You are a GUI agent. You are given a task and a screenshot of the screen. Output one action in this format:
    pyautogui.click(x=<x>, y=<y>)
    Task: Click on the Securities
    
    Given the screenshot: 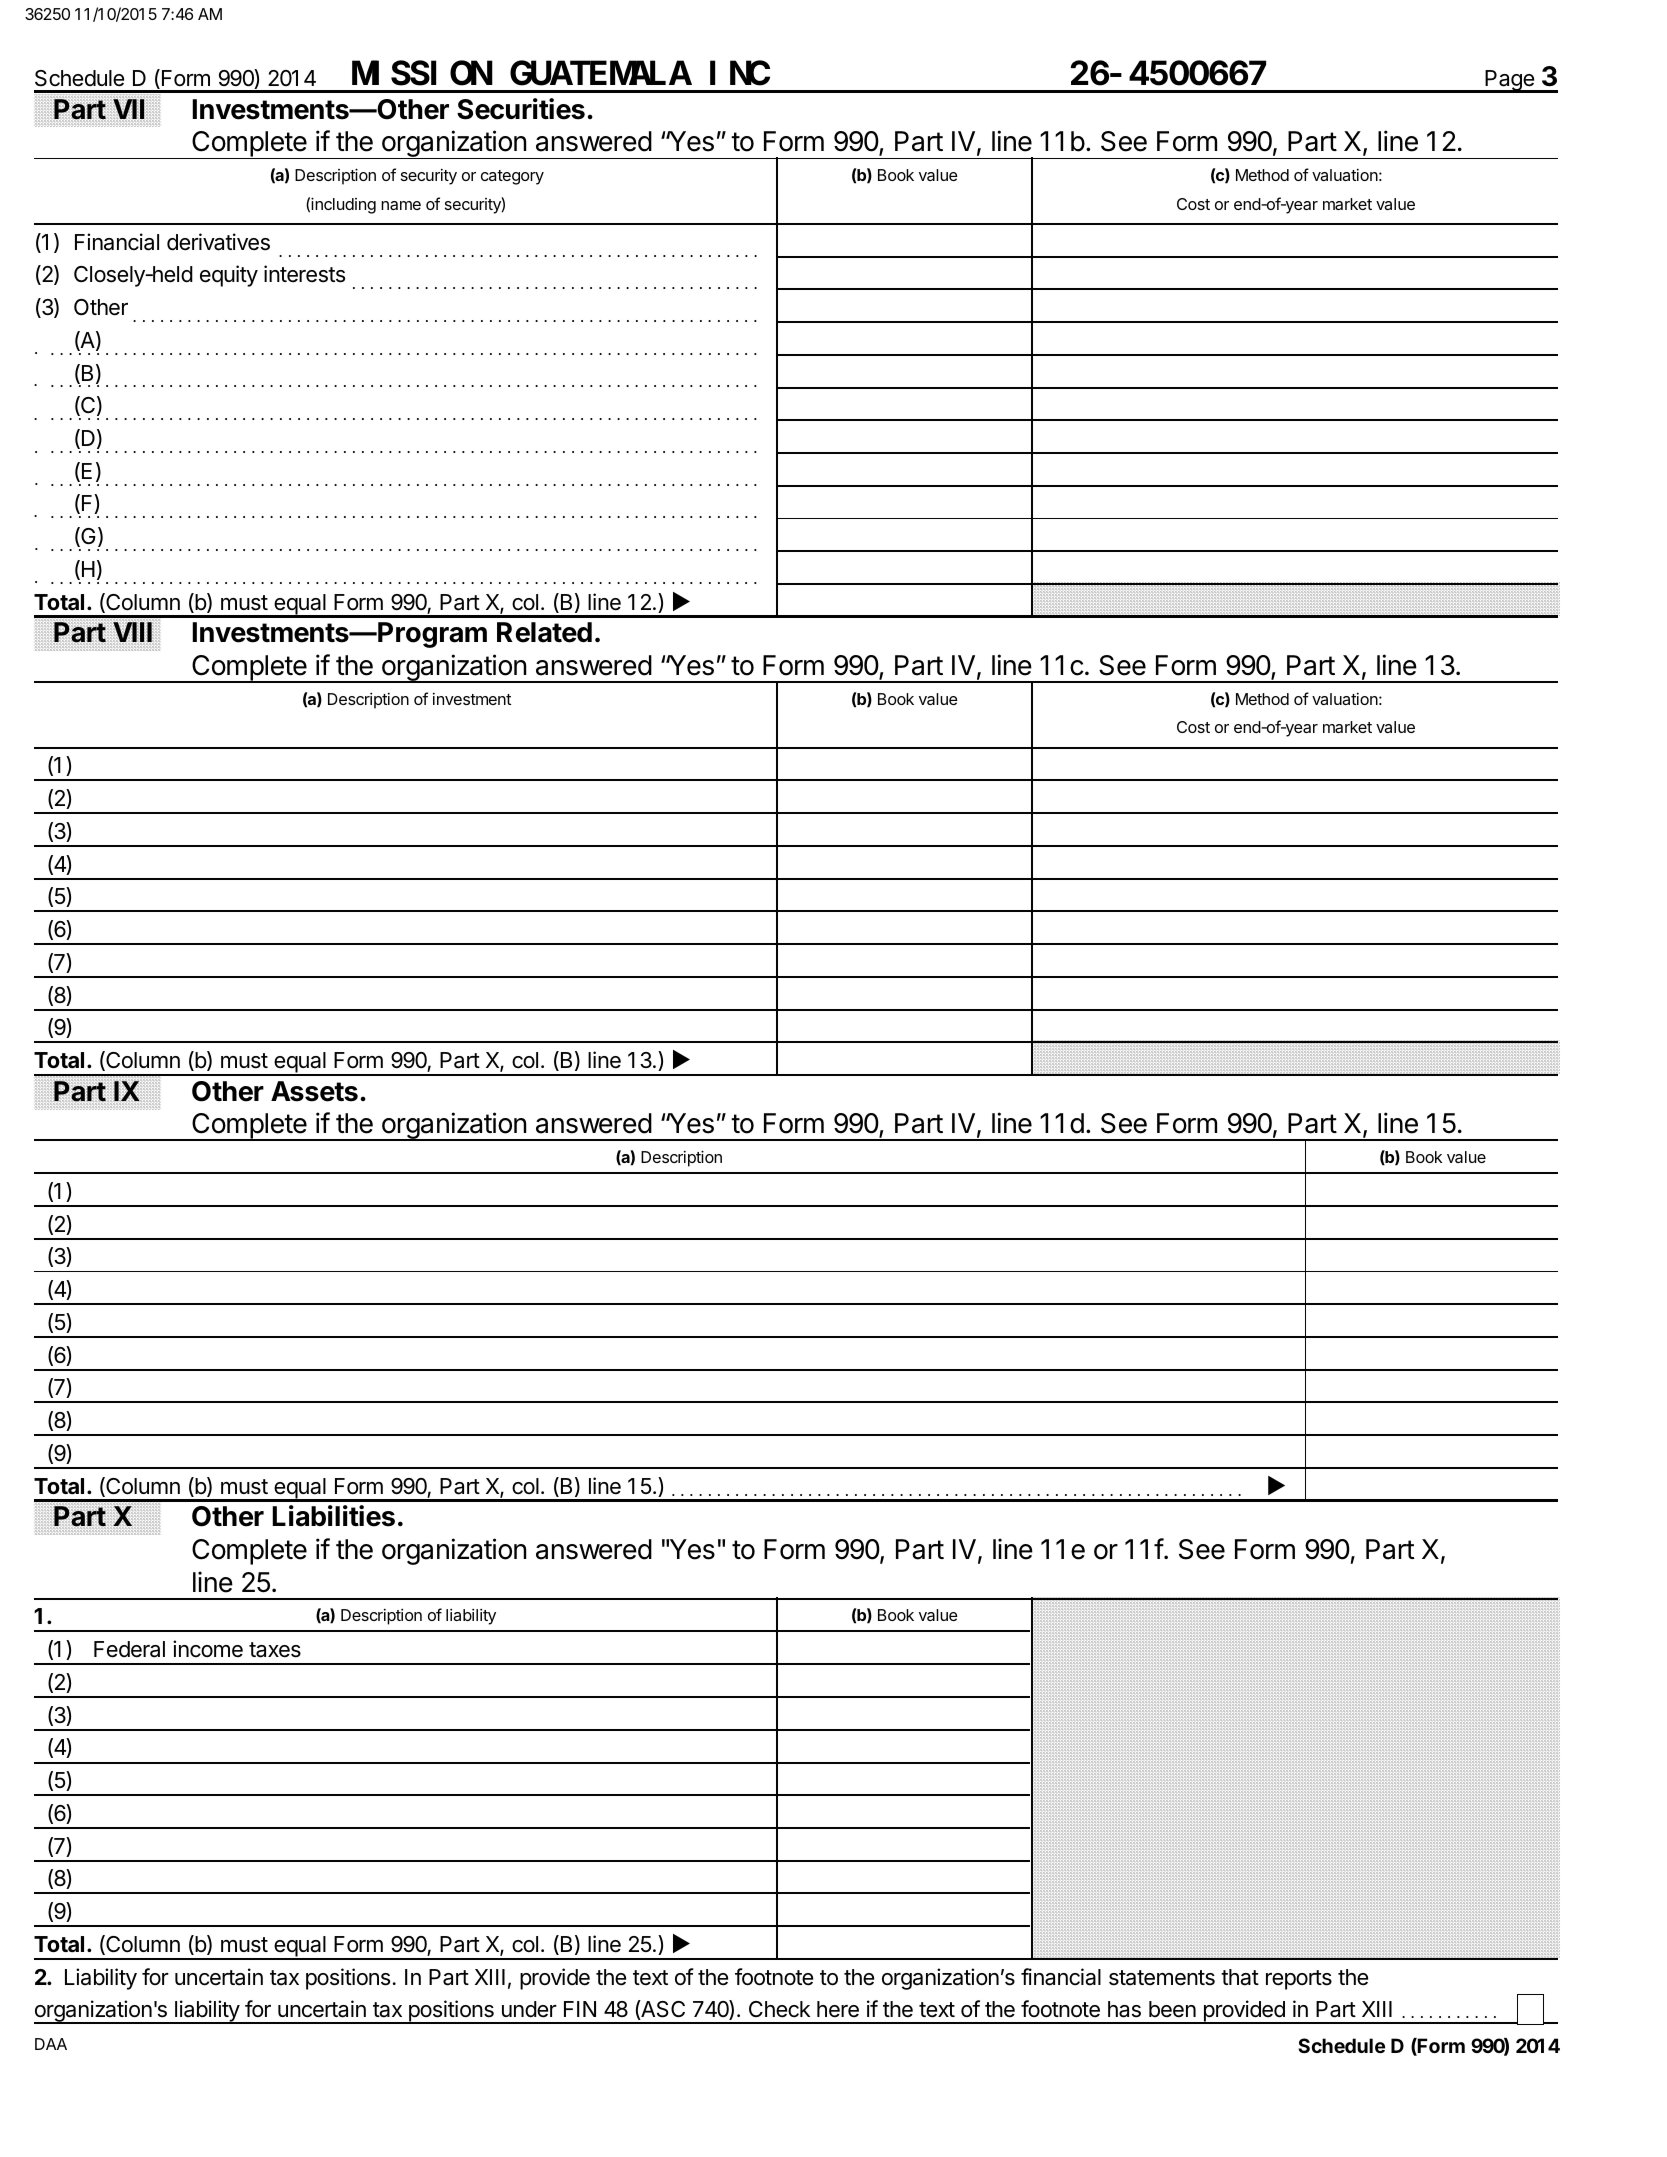 What is the action you would take?
    pyautogui.click(x=521, y=109)
